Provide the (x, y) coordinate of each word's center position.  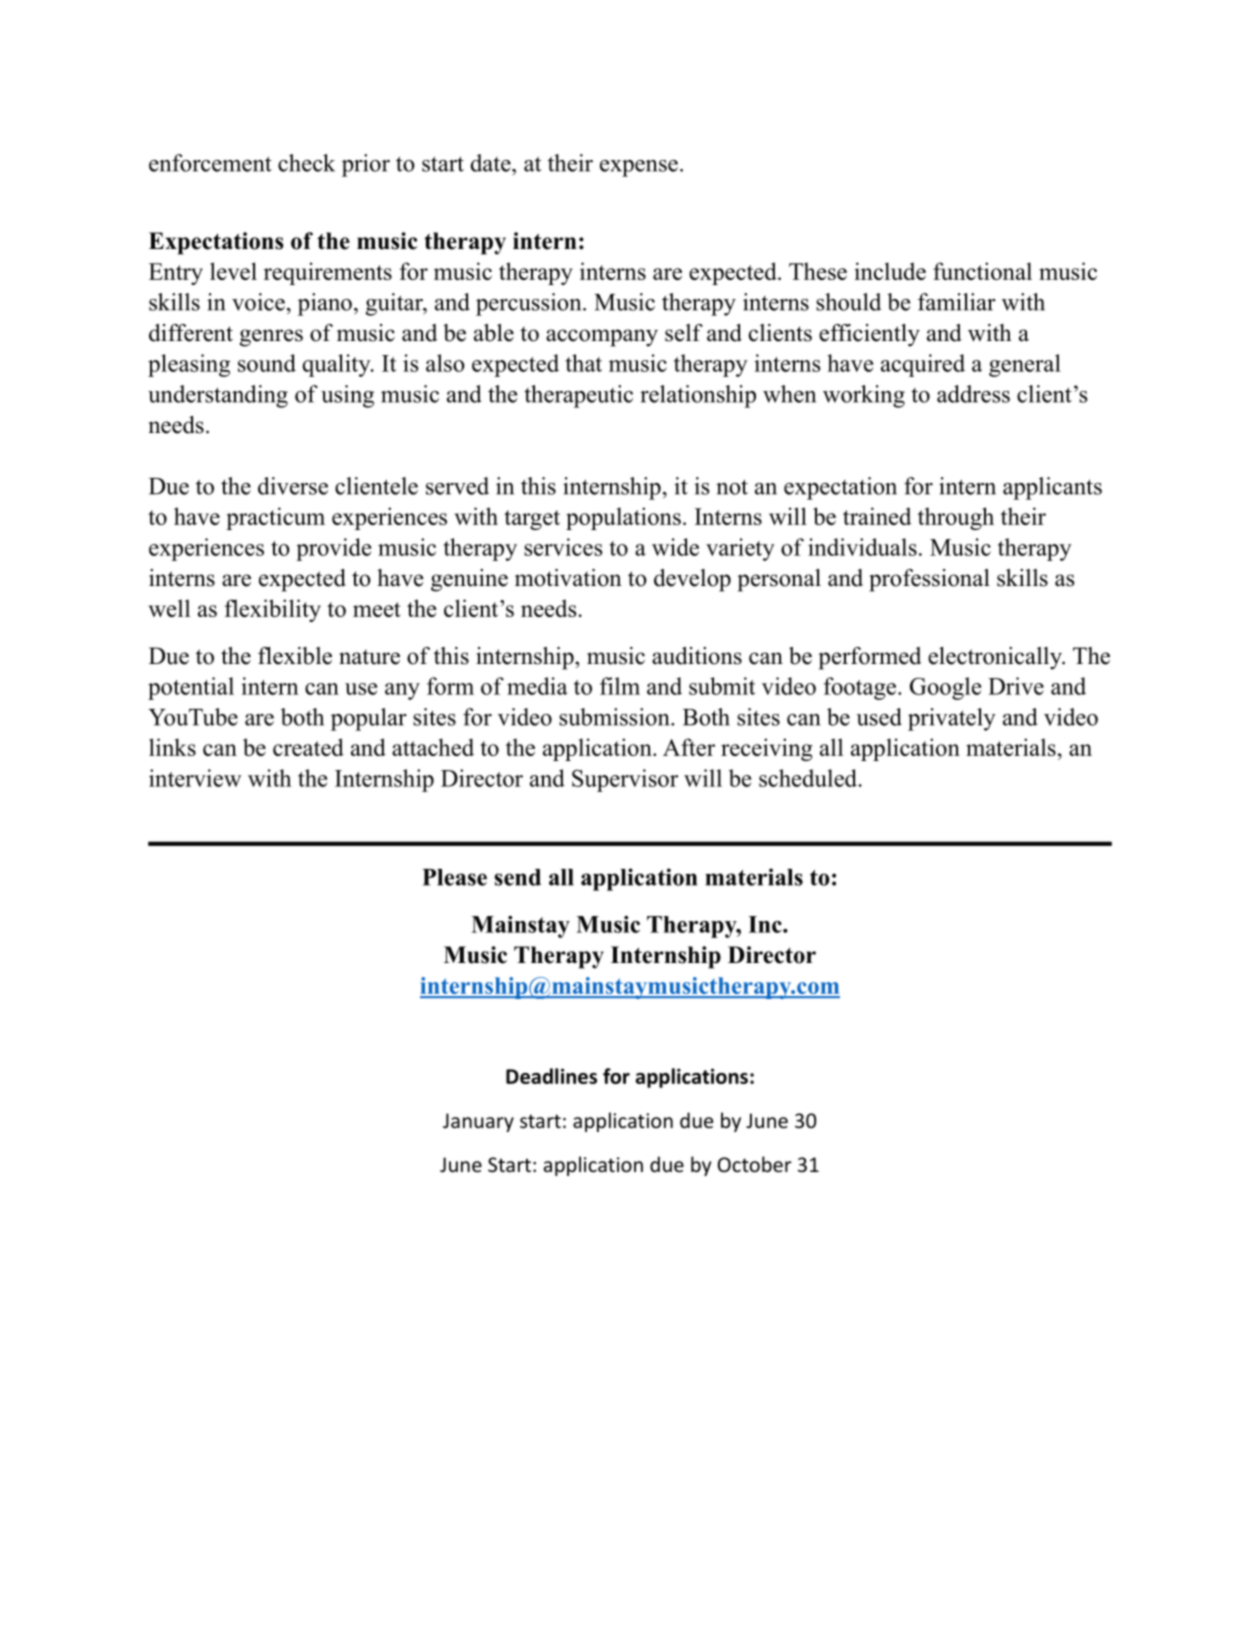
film (620, 686)
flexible (295, 656)
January (478, 1122)
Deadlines (551, 1076)
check (306, 163)
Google (945, 688)
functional (982, 271)
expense (639, 168)
